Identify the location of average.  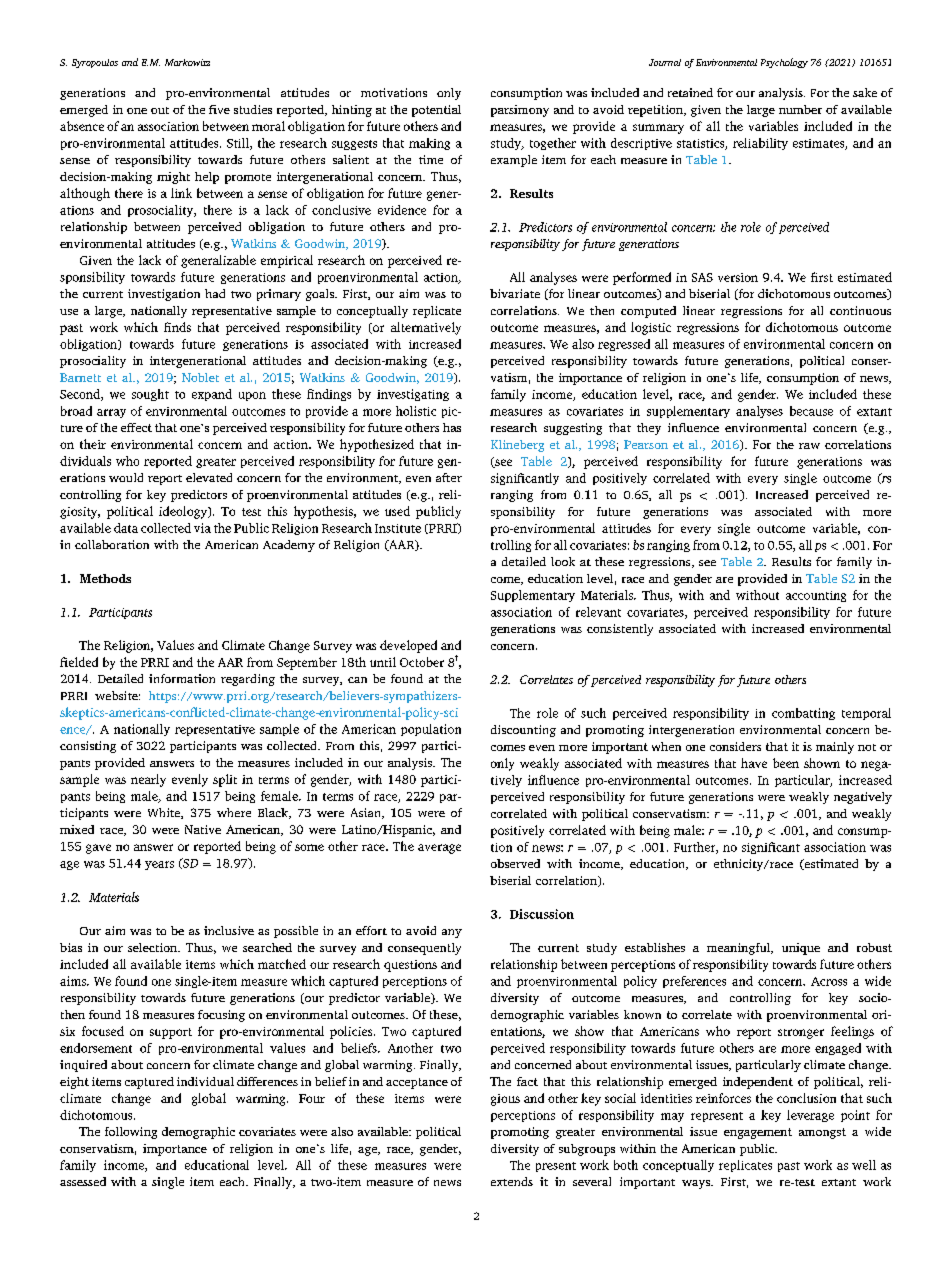
(439, 849).
